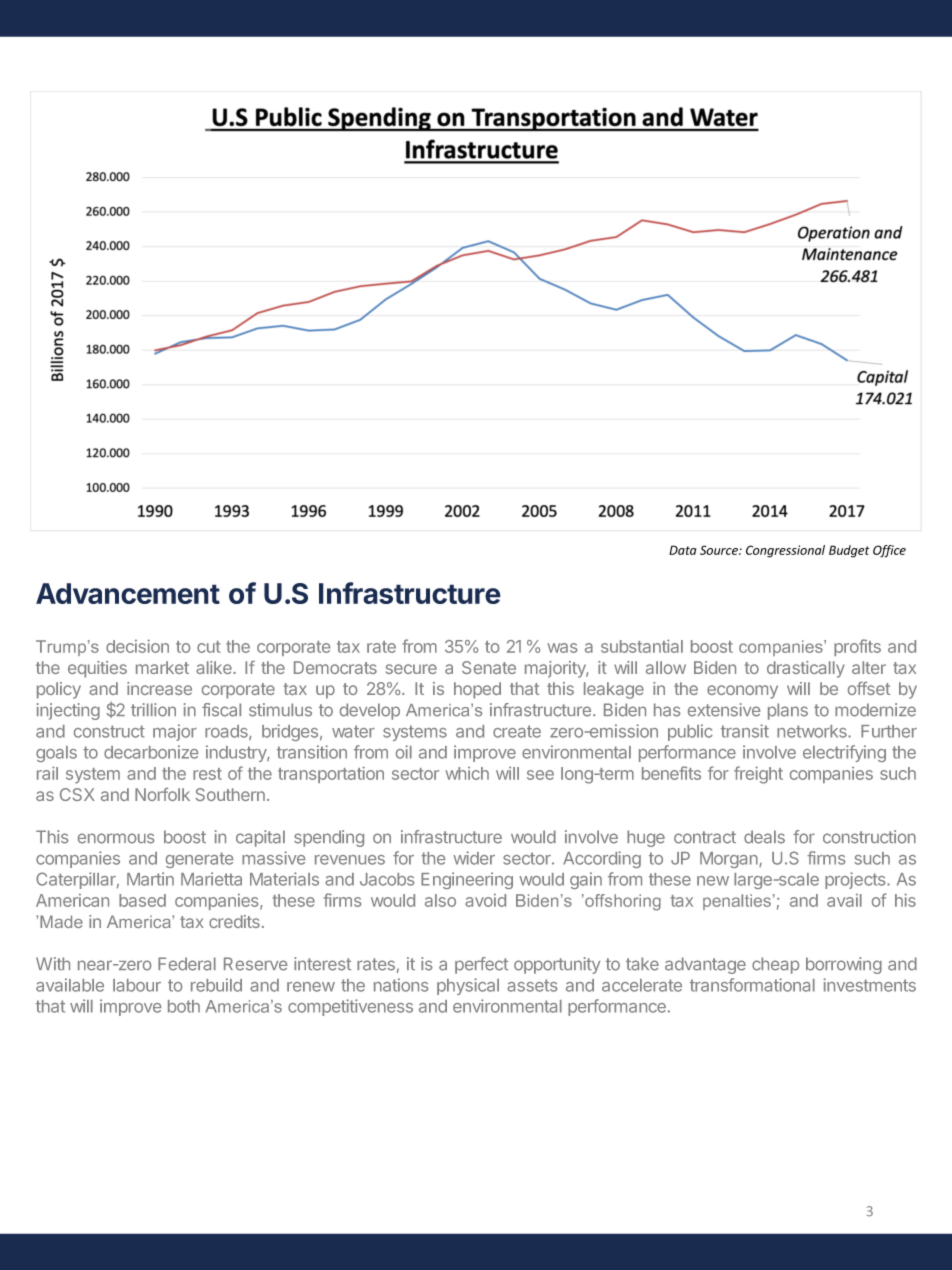 The height and width of the page is (1270, 952). Describe the element at coordinates (128, 593) in the page. I see `Advancement` at that location.
